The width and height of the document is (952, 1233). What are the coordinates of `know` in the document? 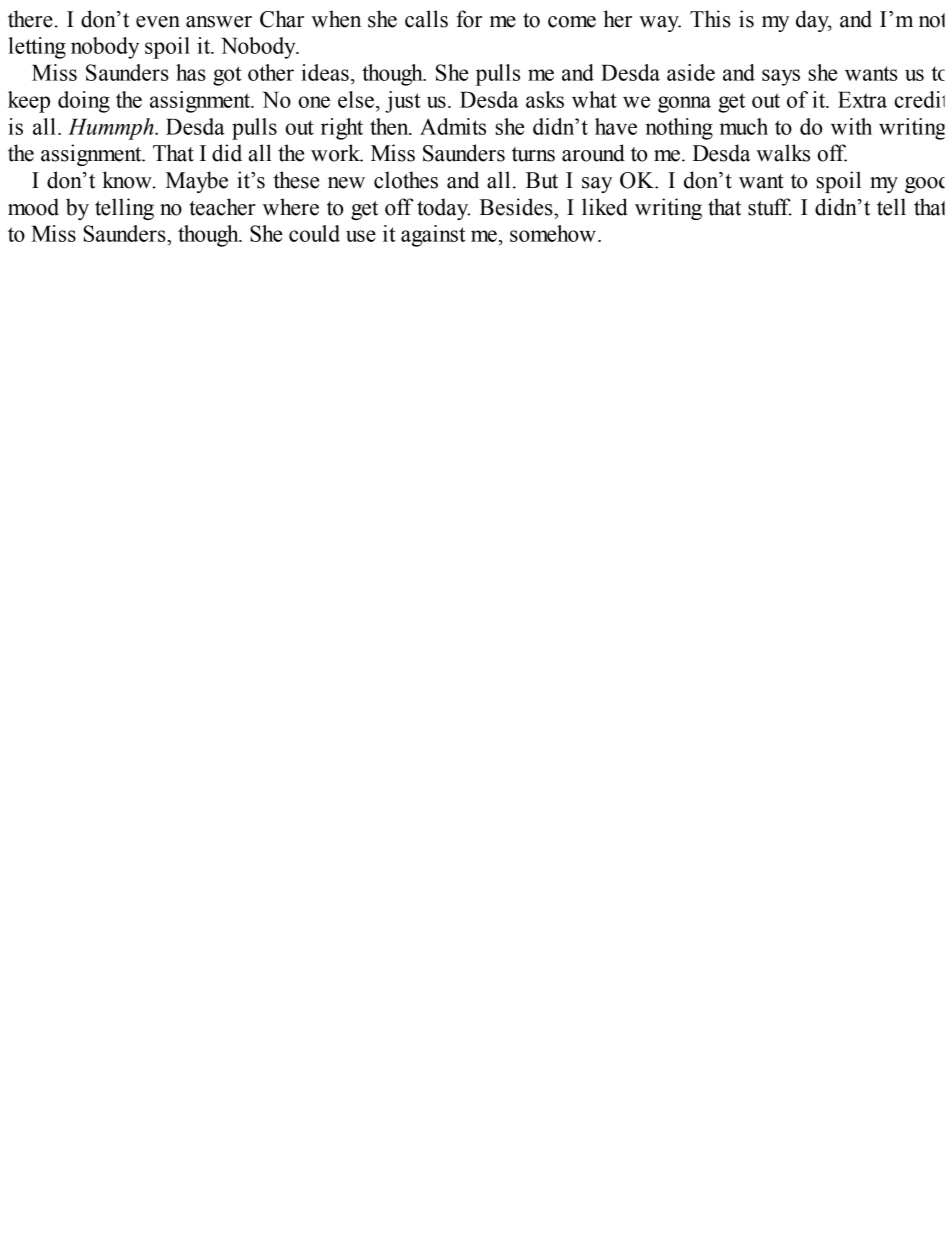 It's located at (128, 180).
